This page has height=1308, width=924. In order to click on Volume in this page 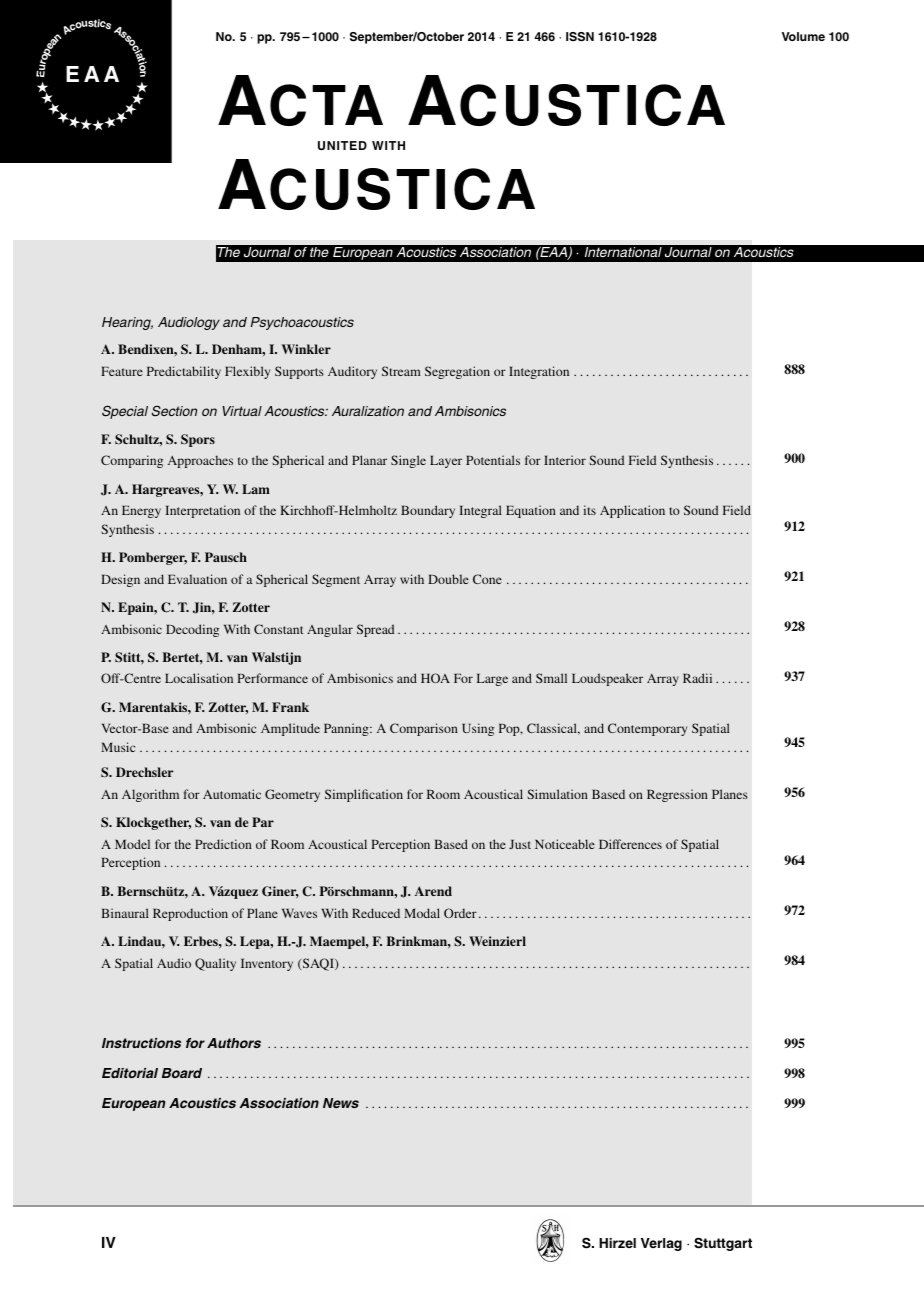, I will do `click(803, 36)`.
